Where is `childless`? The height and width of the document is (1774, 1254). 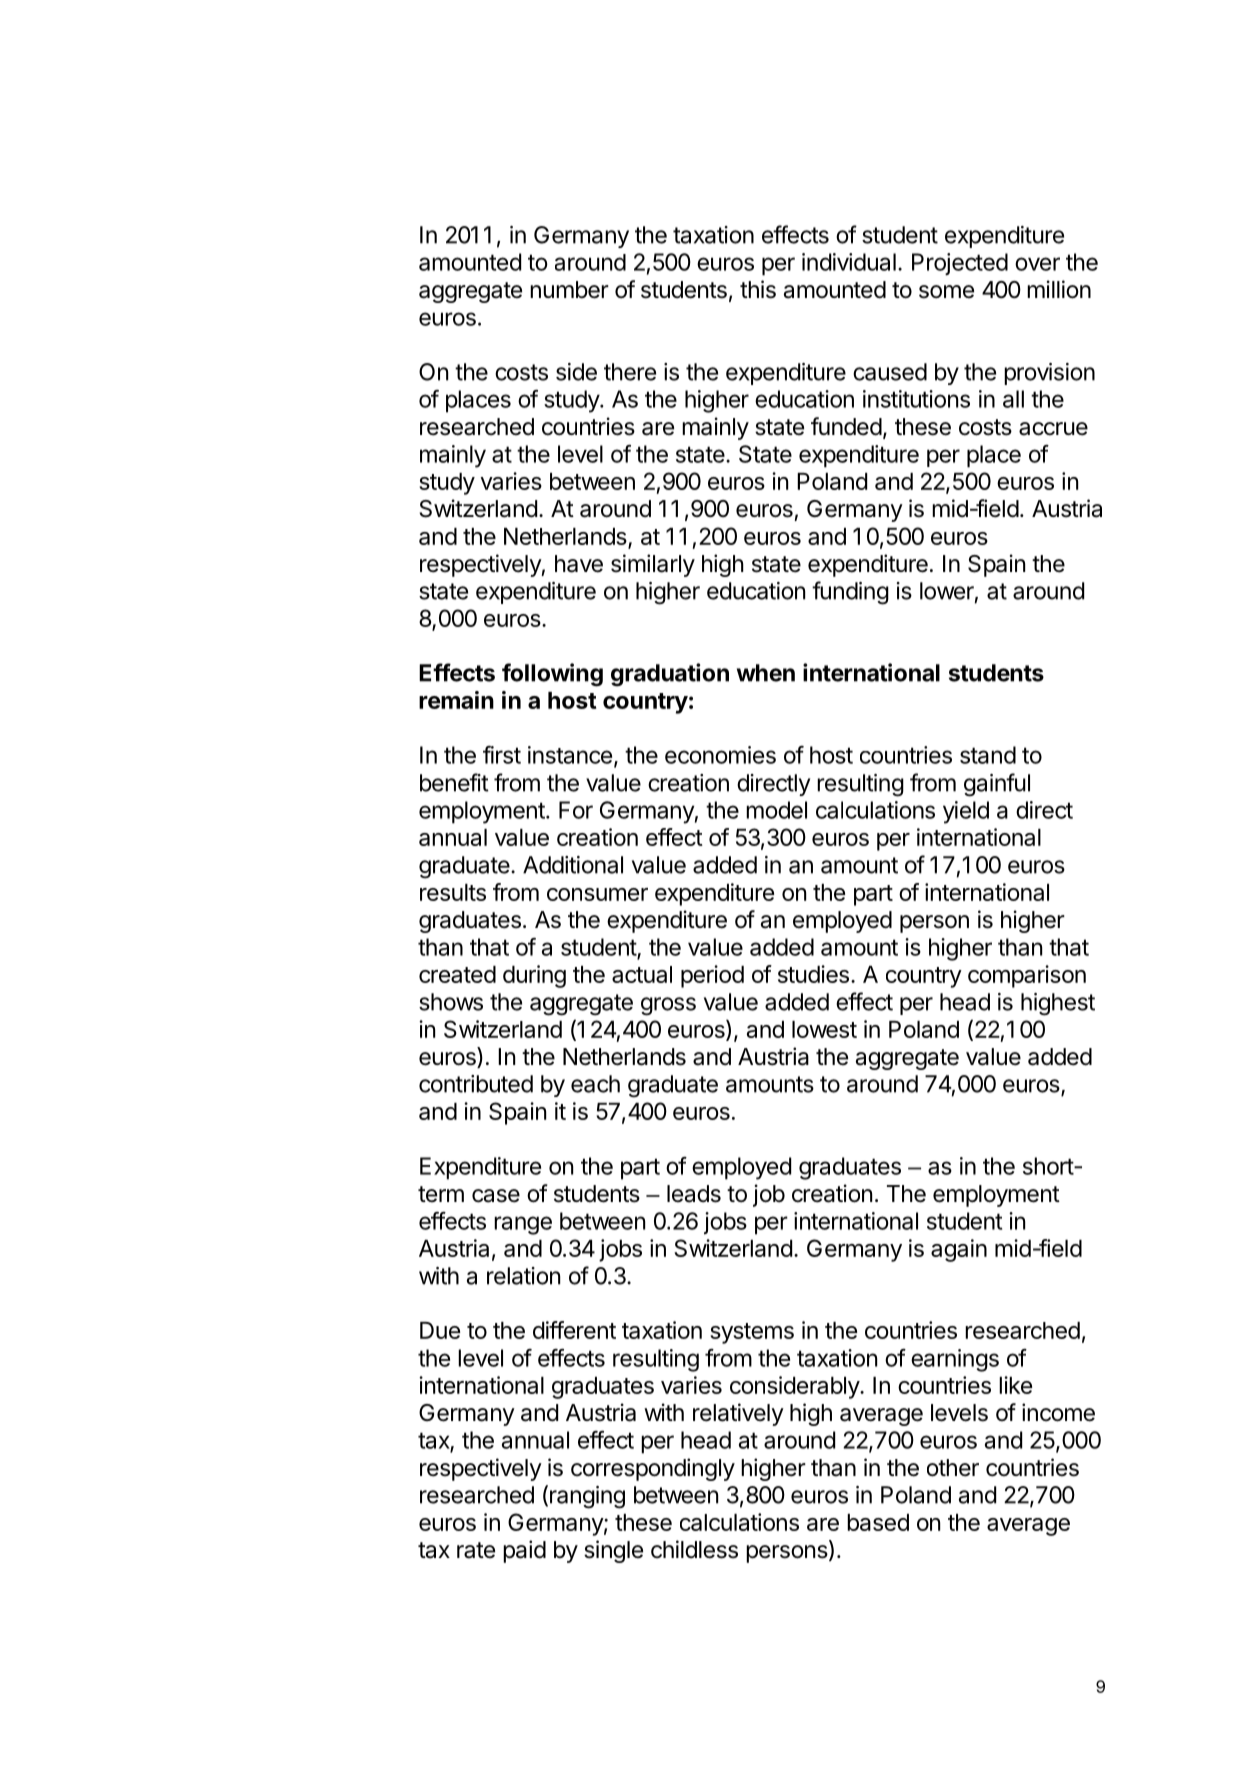
childless is located at coordinates (694, 1549).
